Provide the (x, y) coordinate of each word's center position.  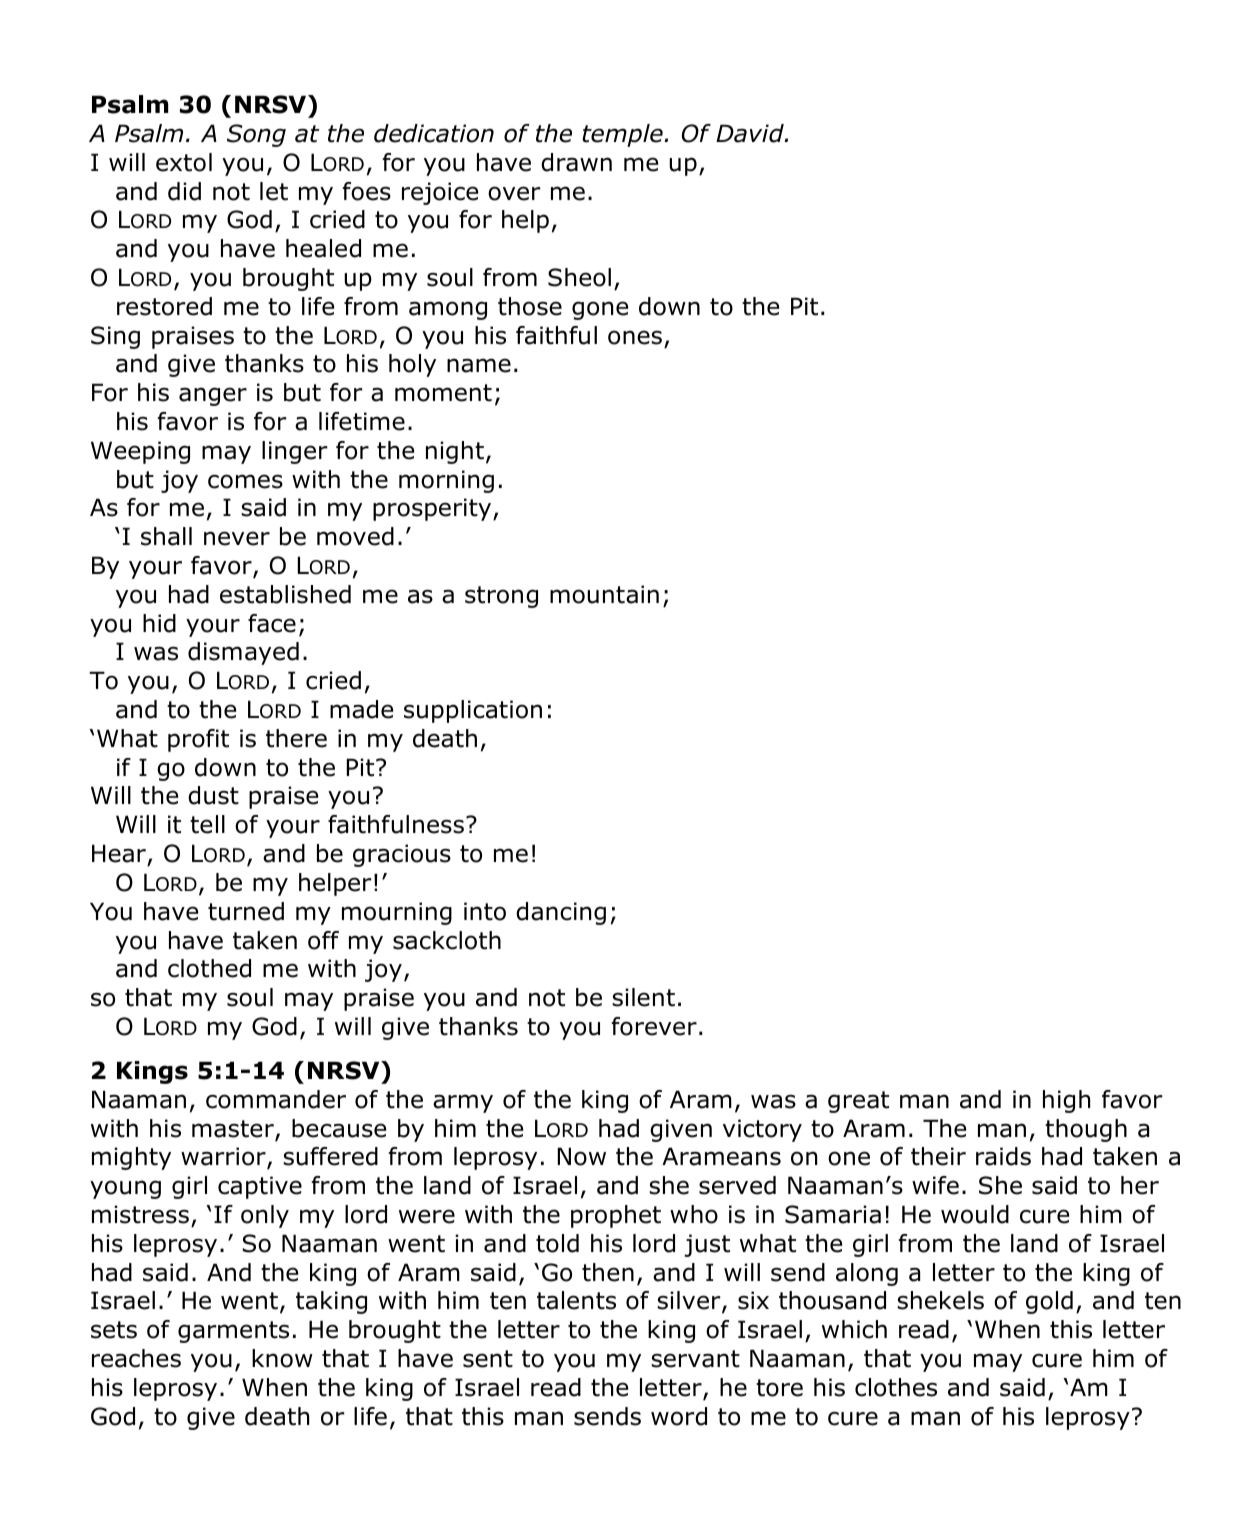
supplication (473, 711)
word (679, 1416)
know (282, 1358)
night (455, 452)
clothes (896, 1387)
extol (184, 162)
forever (654, 1026)
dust (213, 795)
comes (245, 481)
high (1066, 1101)
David (751, 133)
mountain (604, 594)
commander (276, 1099)
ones (635, 337)
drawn (576, 162)
